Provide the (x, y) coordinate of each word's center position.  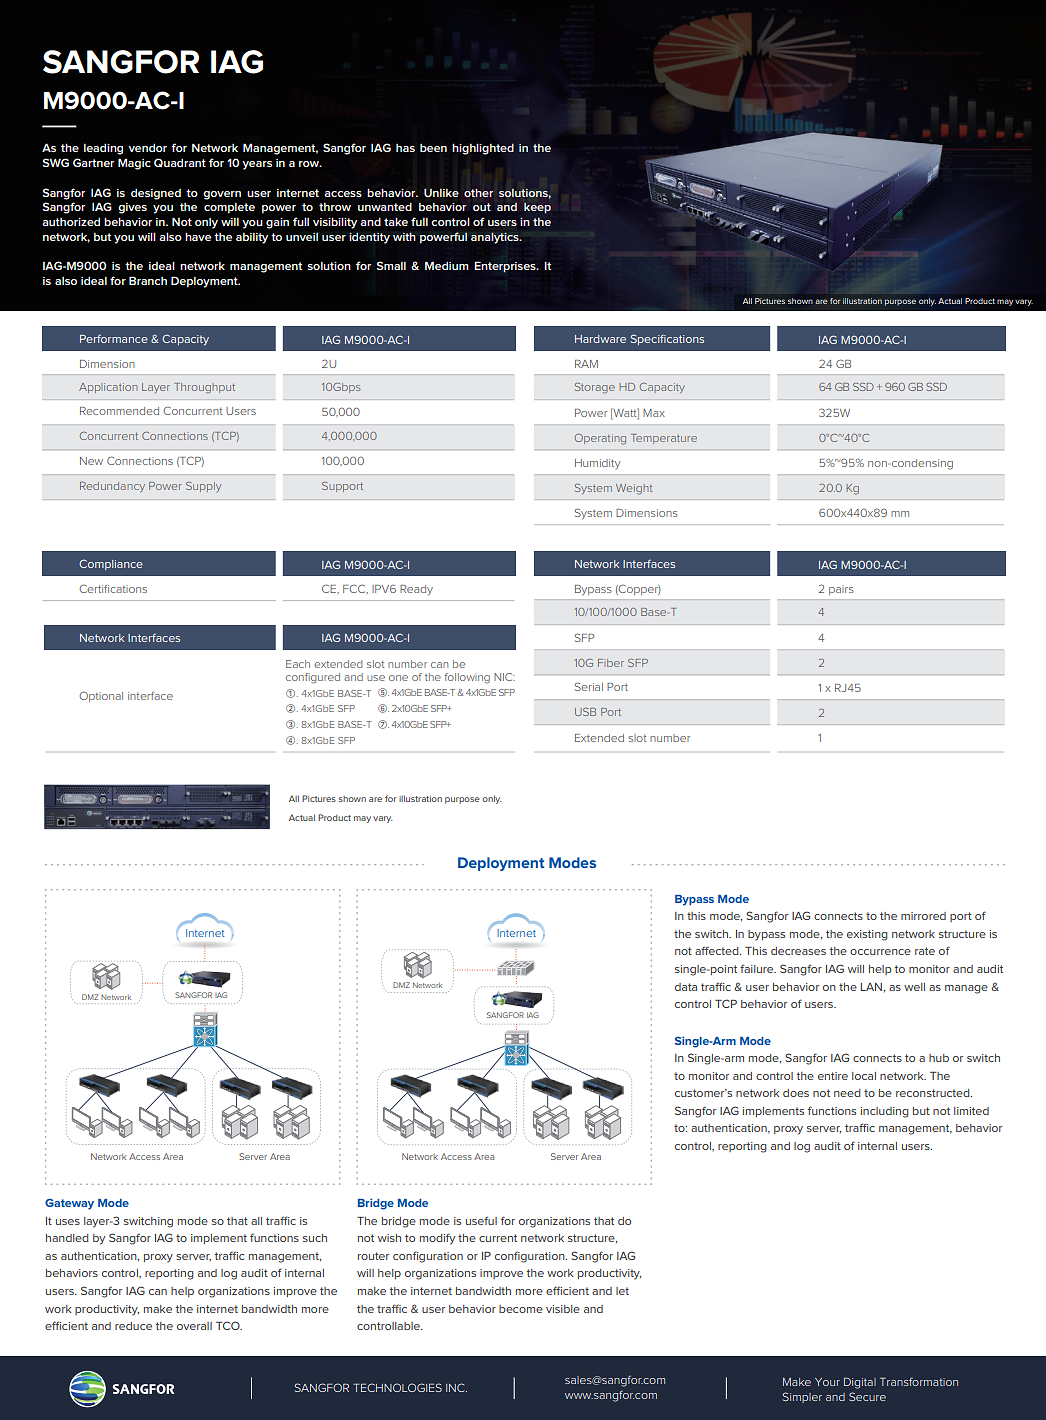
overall (194, 1326)
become (521, 1309)
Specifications (667, 339)
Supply (203, 487)
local (864, 1076)
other (478, 193)
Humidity (598, 464)
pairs (841, 590)
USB (585, 712)
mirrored (923, 916)
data (686, 987)
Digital (860, 1383)
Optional (101, 696)
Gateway (69, 1204)
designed (156, 194)
